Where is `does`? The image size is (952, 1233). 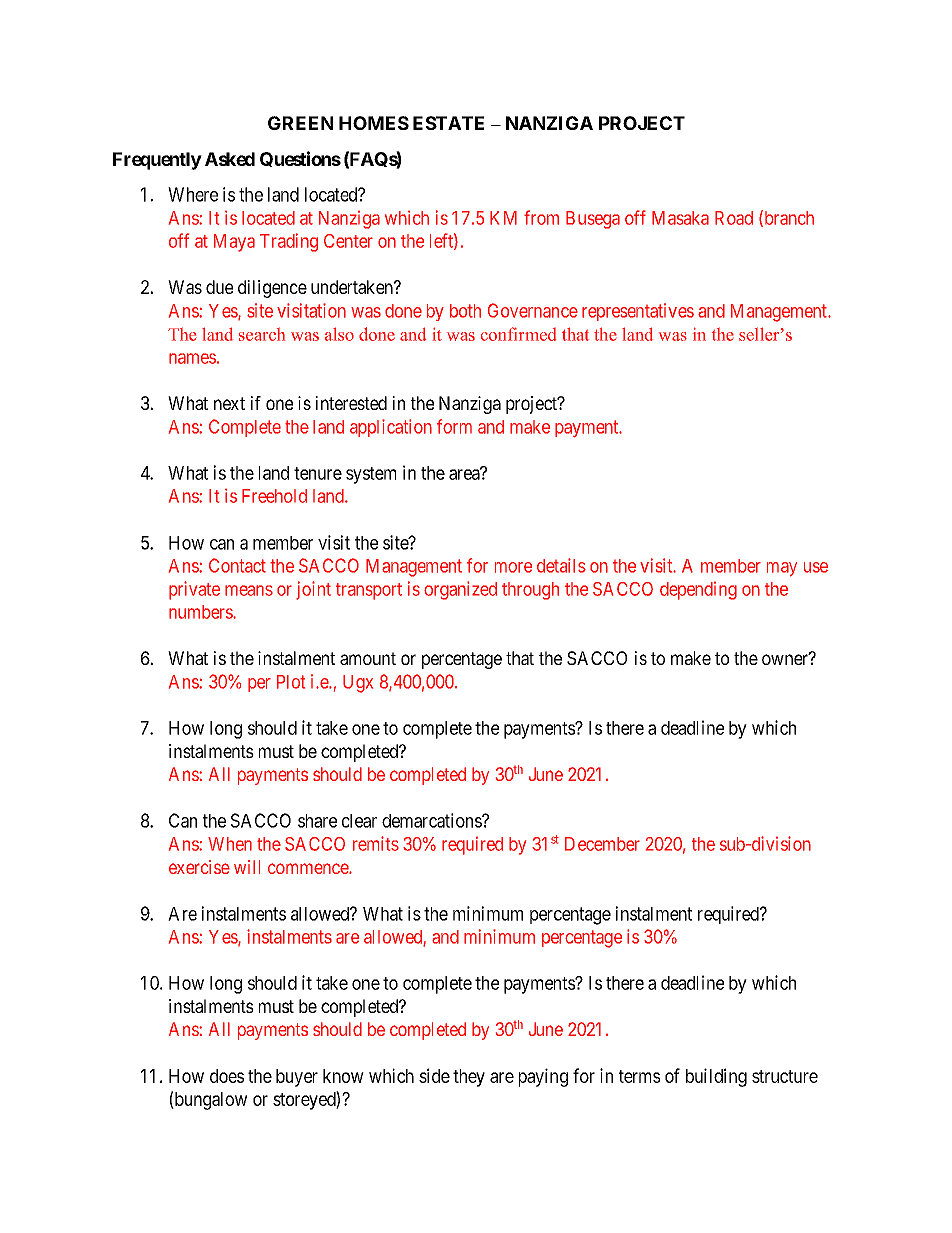 does is located at coordinates (227, 1076).
